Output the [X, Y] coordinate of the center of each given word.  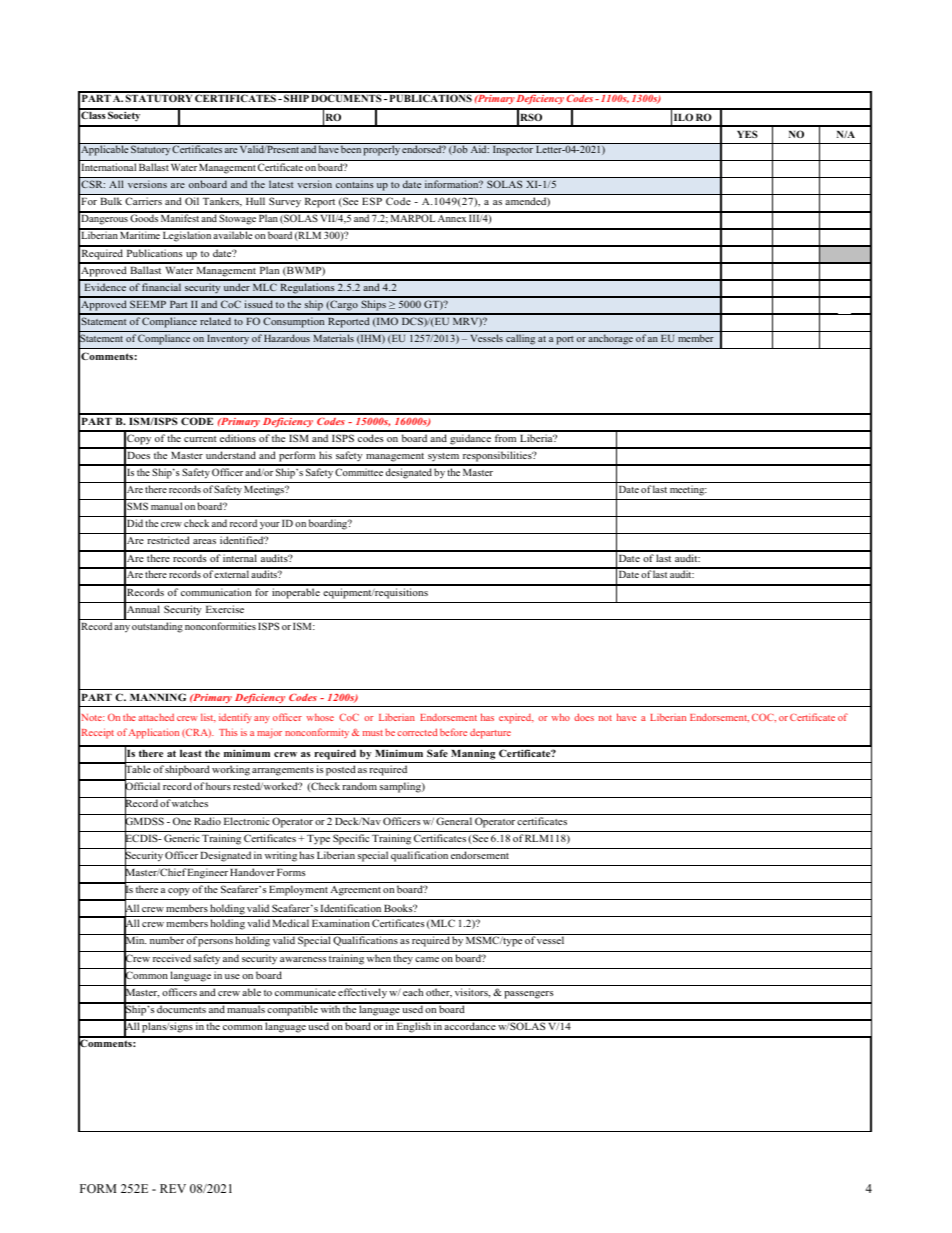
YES [747, 134]
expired [516, 719]
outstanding [157, 627]
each [413, 992]
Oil [192, 201]
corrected [417, 732]
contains [354, 184]
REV [173, 1188]
